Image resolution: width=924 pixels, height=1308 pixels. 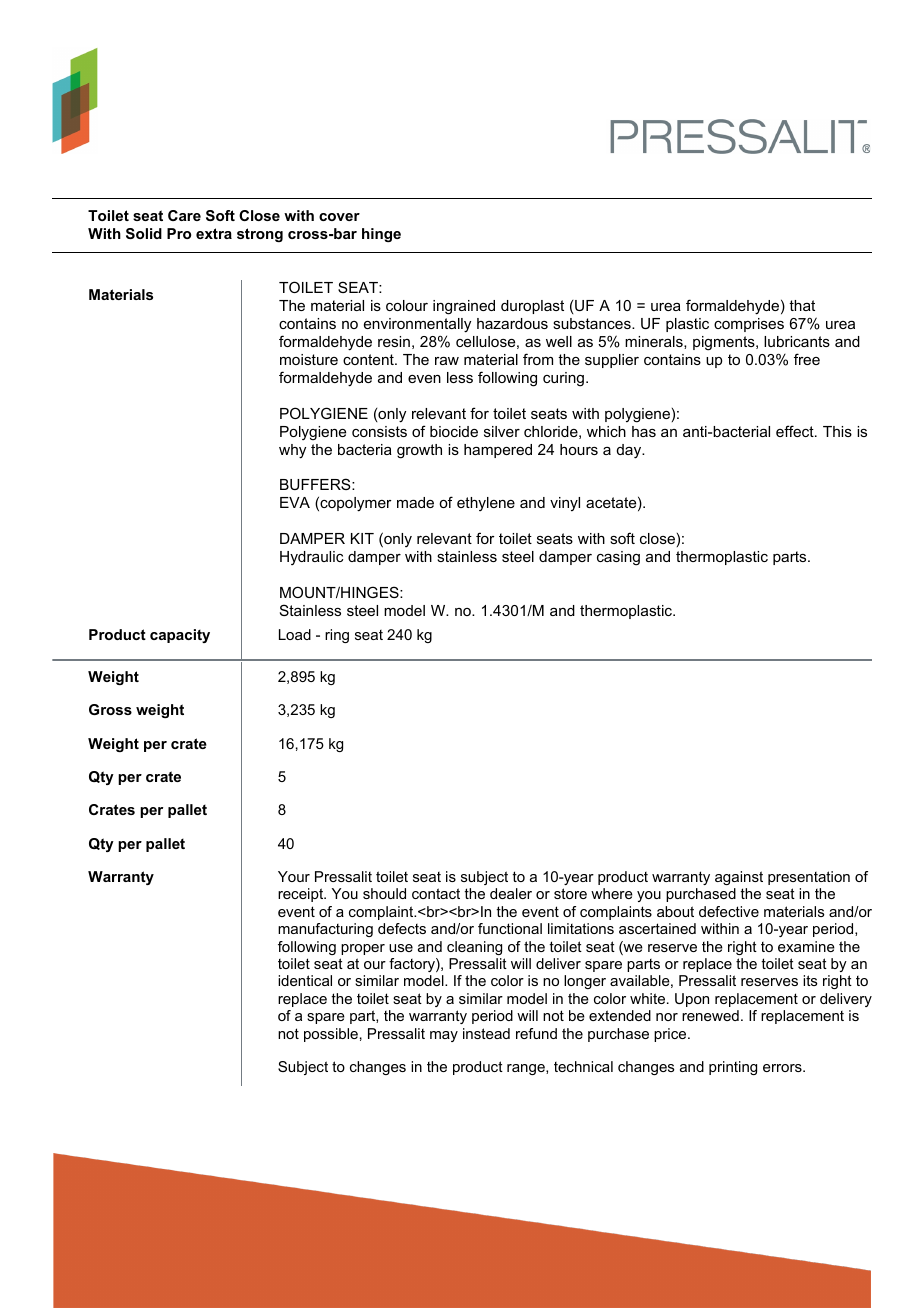 I want to click on dealer, so click(x=511, y=893).
